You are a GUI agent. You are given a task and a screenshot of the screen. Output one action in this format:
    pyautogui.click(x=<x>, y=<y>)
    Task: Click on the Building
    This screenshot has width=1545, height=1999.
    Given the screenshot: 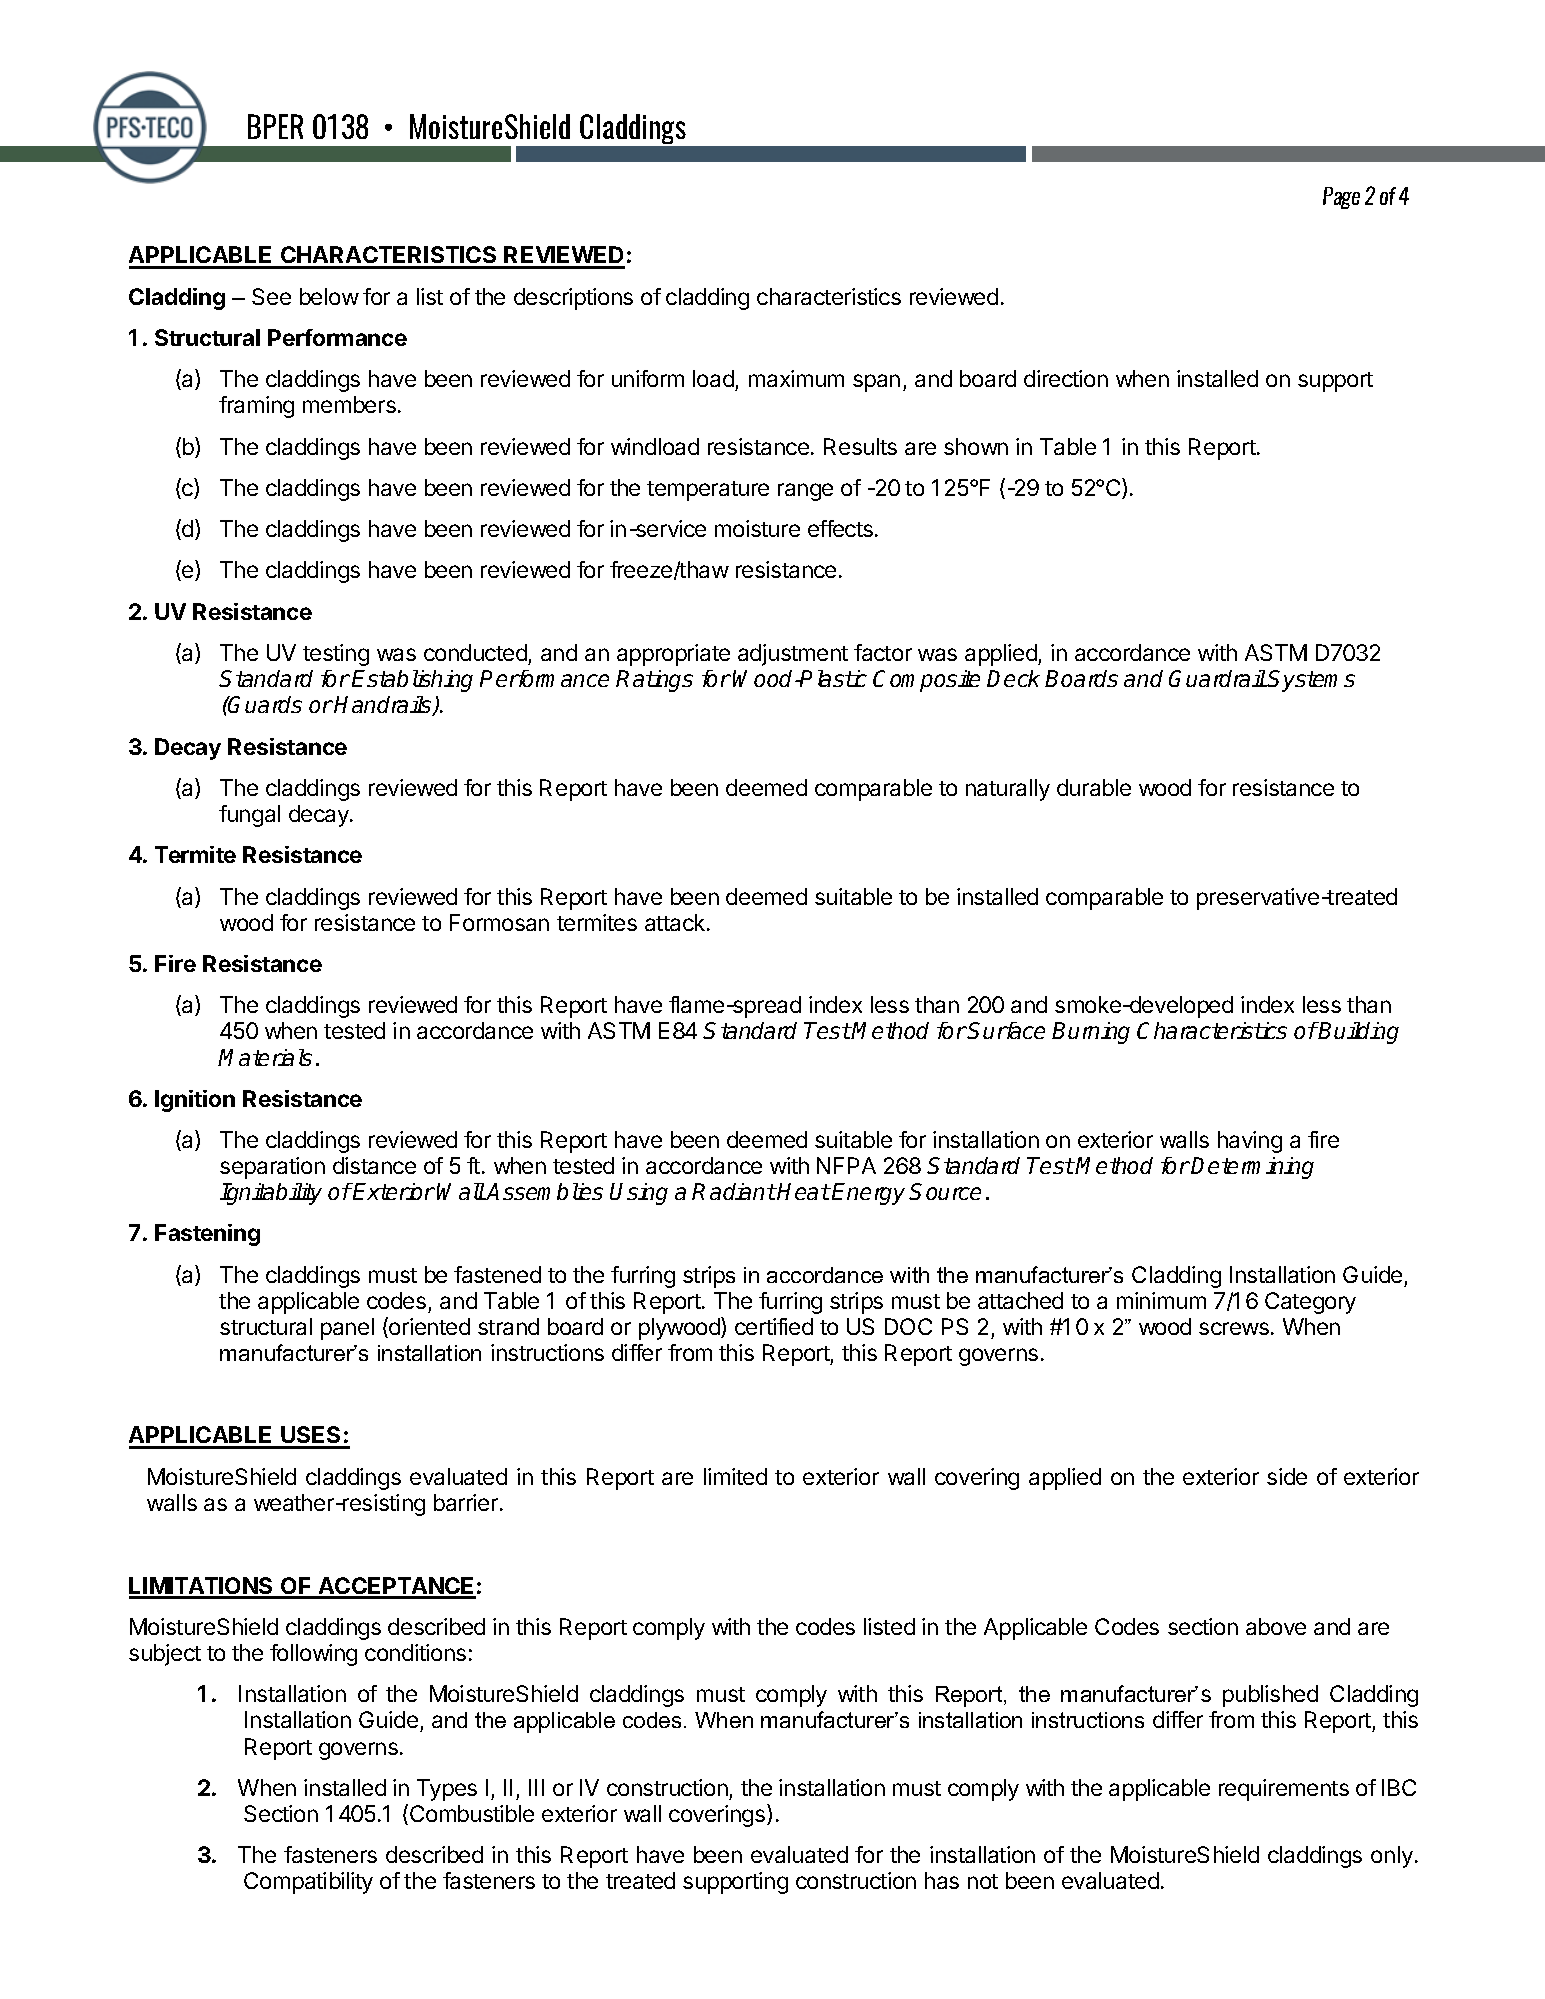 What is the action you would take?
    pyautogui.click(x=1358, y=1033)
